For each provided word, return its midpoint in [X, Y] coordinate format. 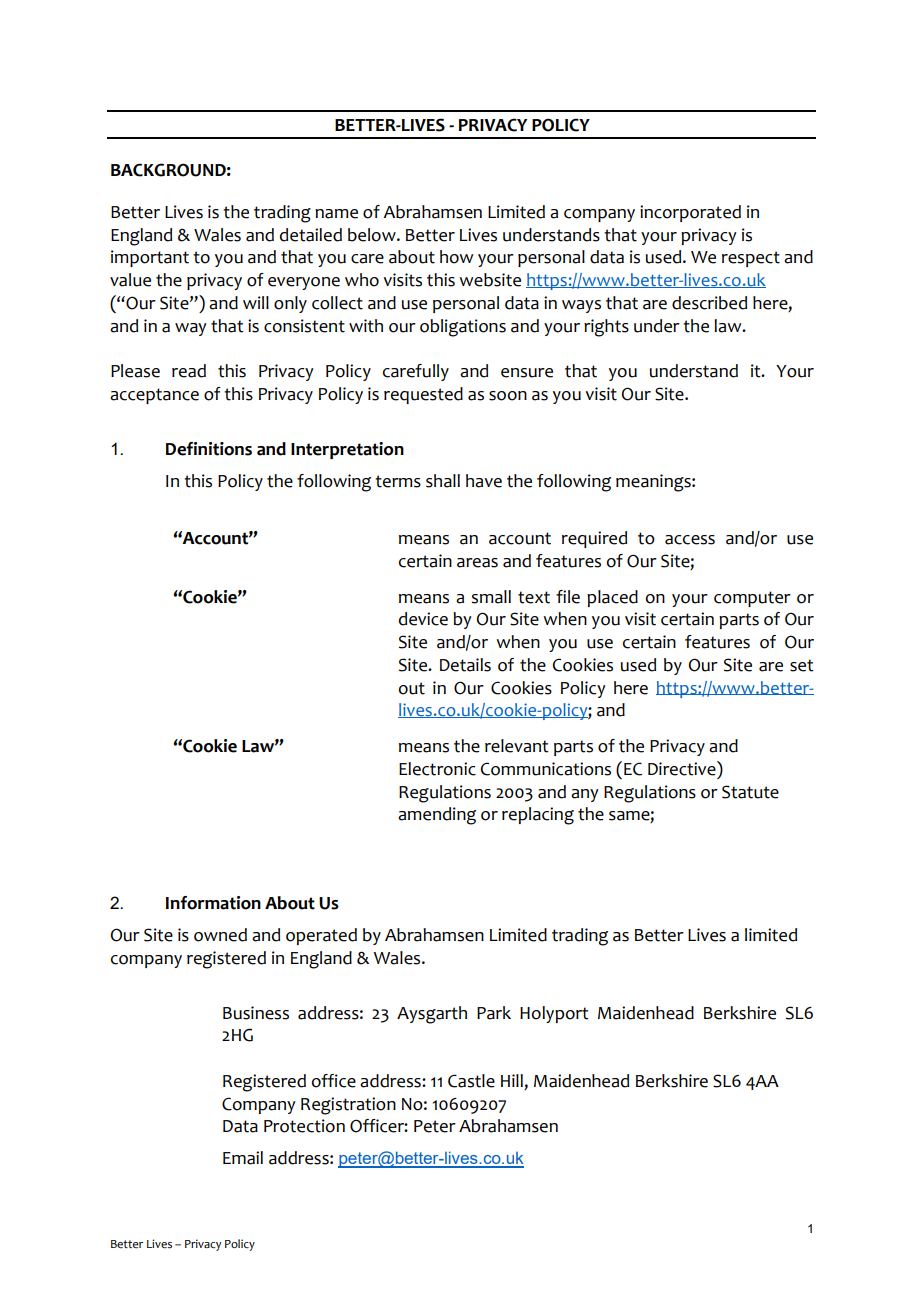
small [491, 597]
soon [508, 396]
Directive [683, 768]
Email [243, 1158]
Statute [750, 792]
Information [213, 903]
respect [751, 259]
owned [220, 935]
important [150, 258]
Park [494, 1013]
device [423, 619]
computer [752, 599]
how [456, 257]
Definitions [209, 449]
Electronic [437, 769]
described [709, 303]
